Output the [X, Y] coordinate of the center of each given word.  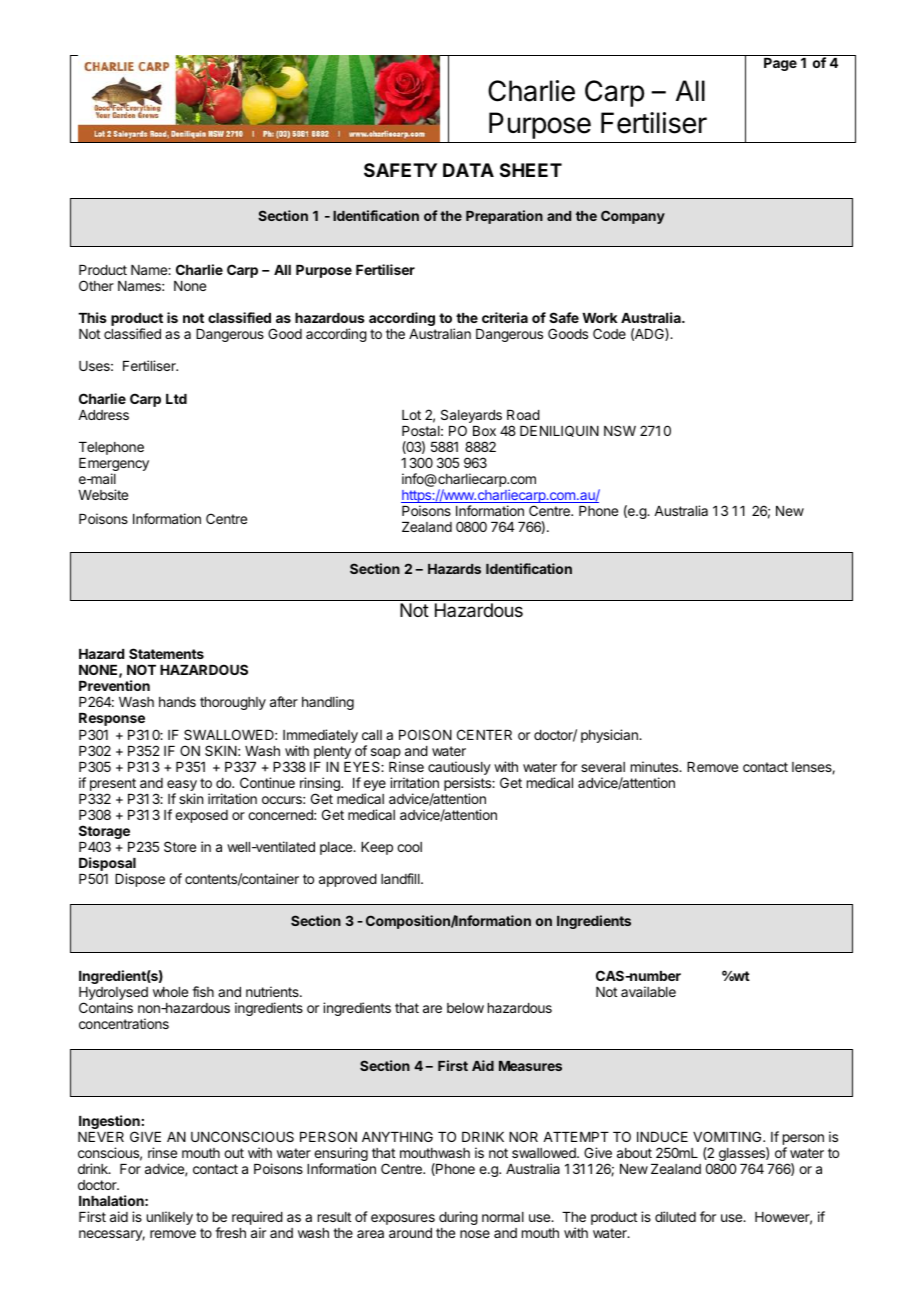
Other [96, 285]
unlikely [170, 1218]
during [458, 1218]
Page [780, 64]
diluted [675, 1216]
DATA [468, 170]
